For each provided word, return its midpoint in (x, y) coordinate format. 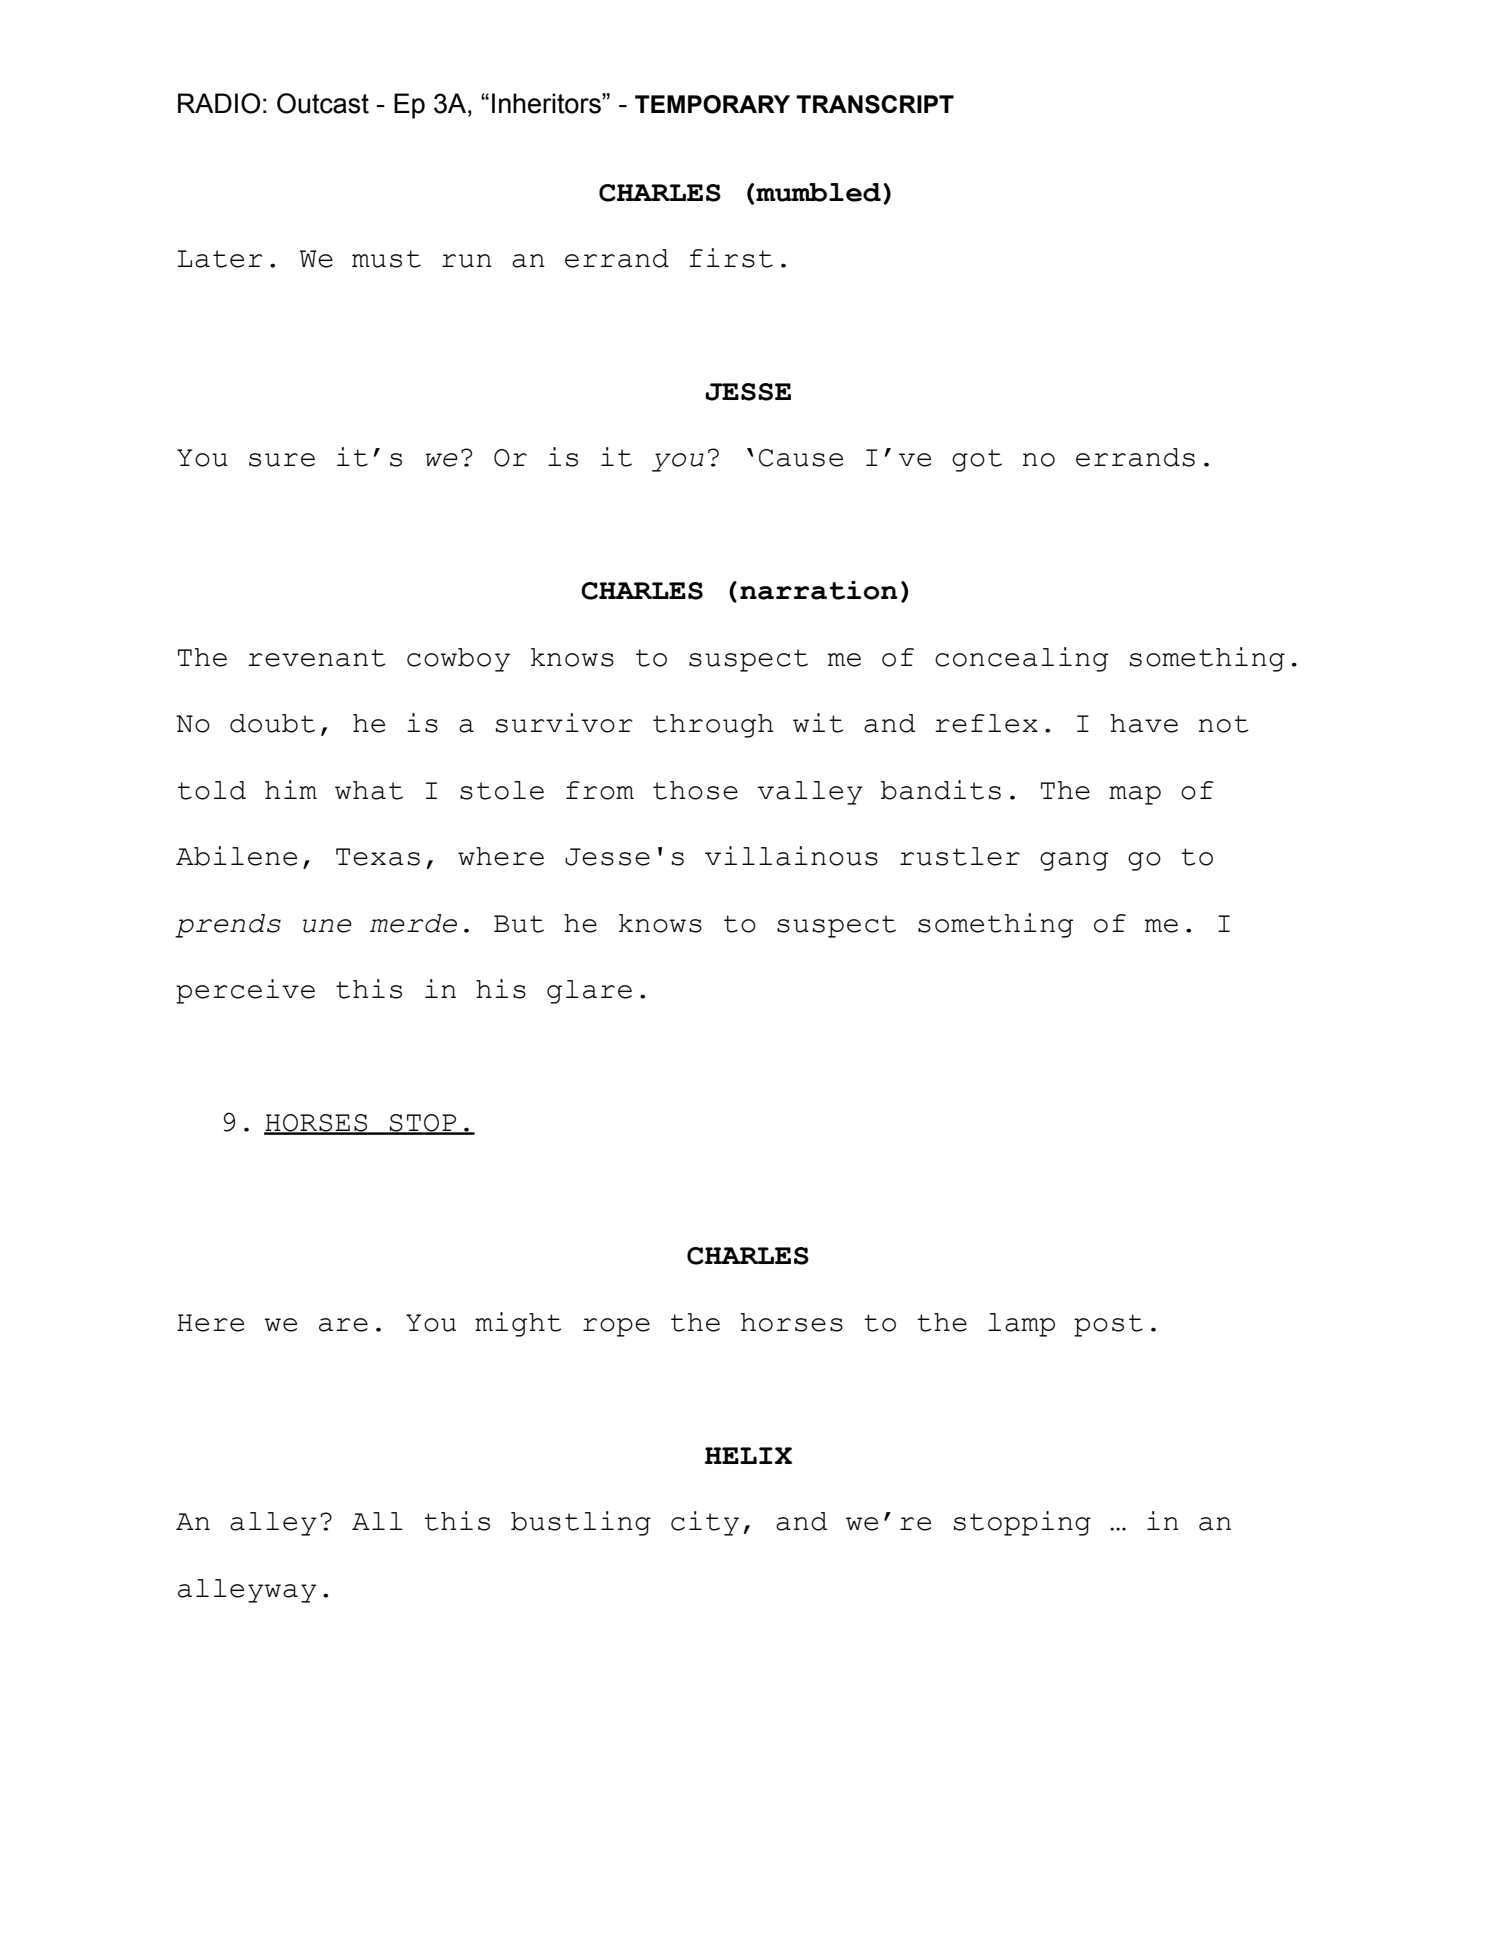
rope (616, 1327)
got (977, 460)
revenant (316, 658)
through (713, 726)
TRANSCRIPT (875, 104)
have (1144, 723)
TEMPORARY (712, 104)
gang (1074, 861)
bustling (581, 1523)
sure (282, 460)
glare (589, 992)
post (1108, 1325)
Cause (801, 458)
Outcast (323, 103)
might (518, 1324)
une (327, 926)
